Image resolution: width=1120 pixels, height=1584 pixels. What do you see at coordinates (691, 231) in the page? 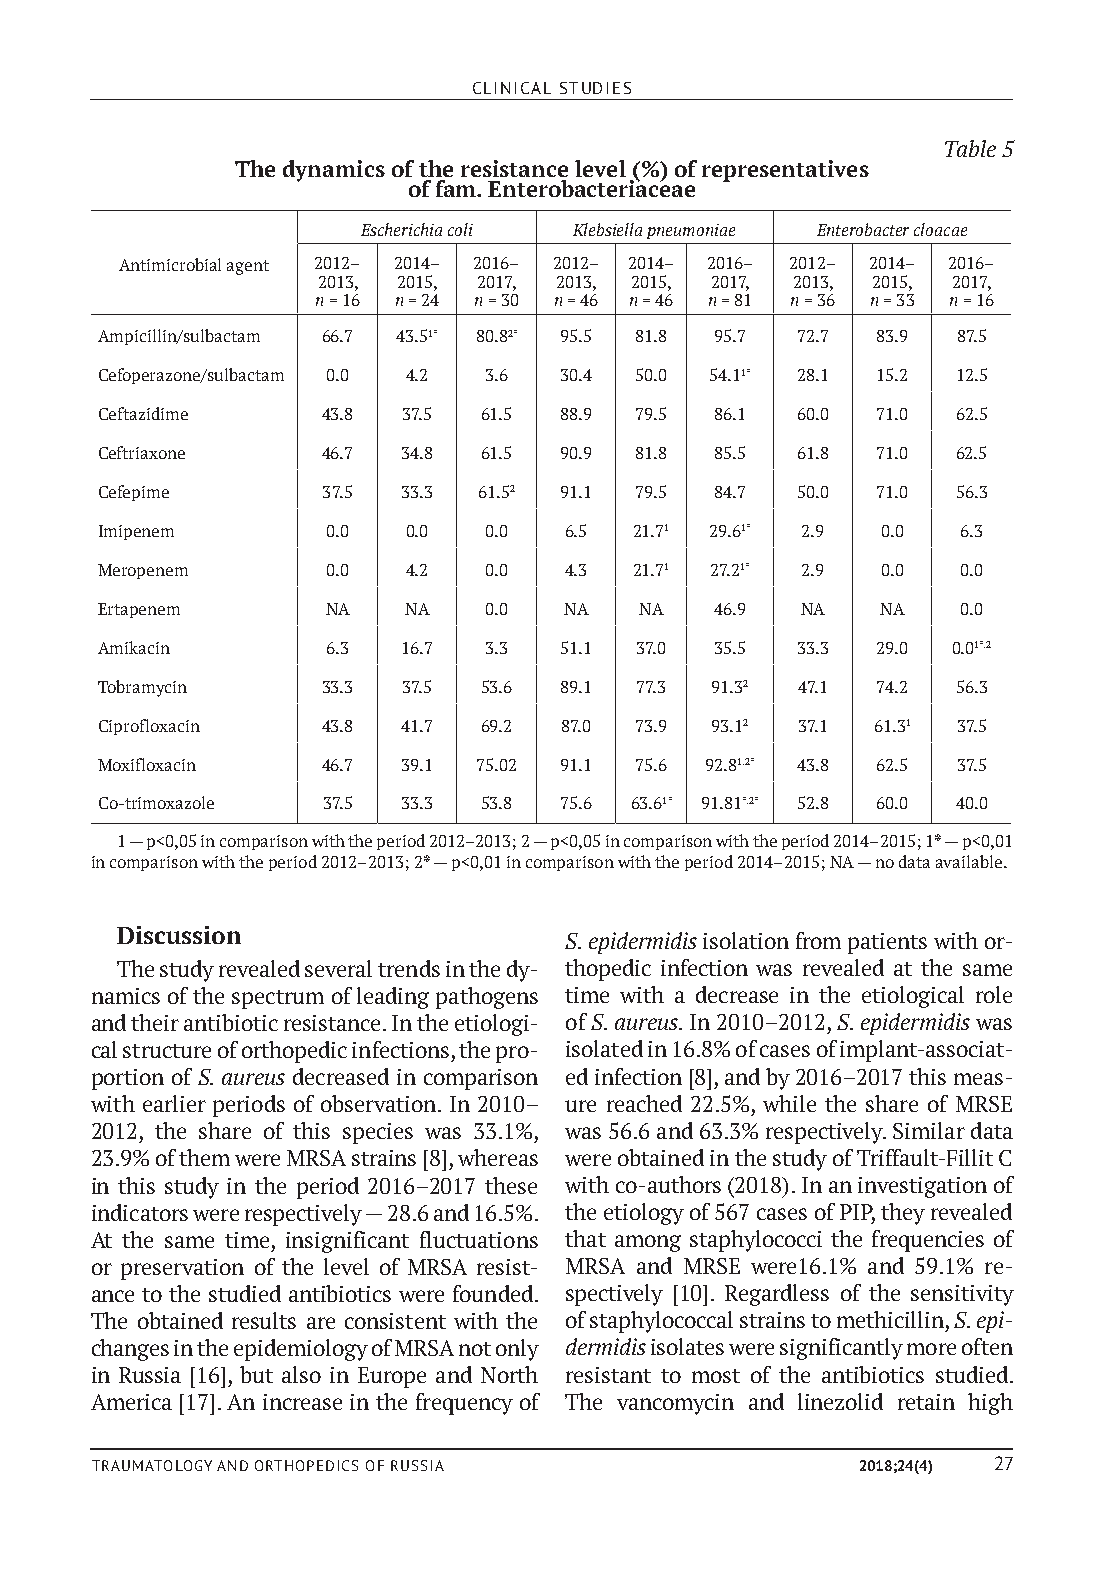
I see `pneumoniae` at bounding box center [691, 231].
